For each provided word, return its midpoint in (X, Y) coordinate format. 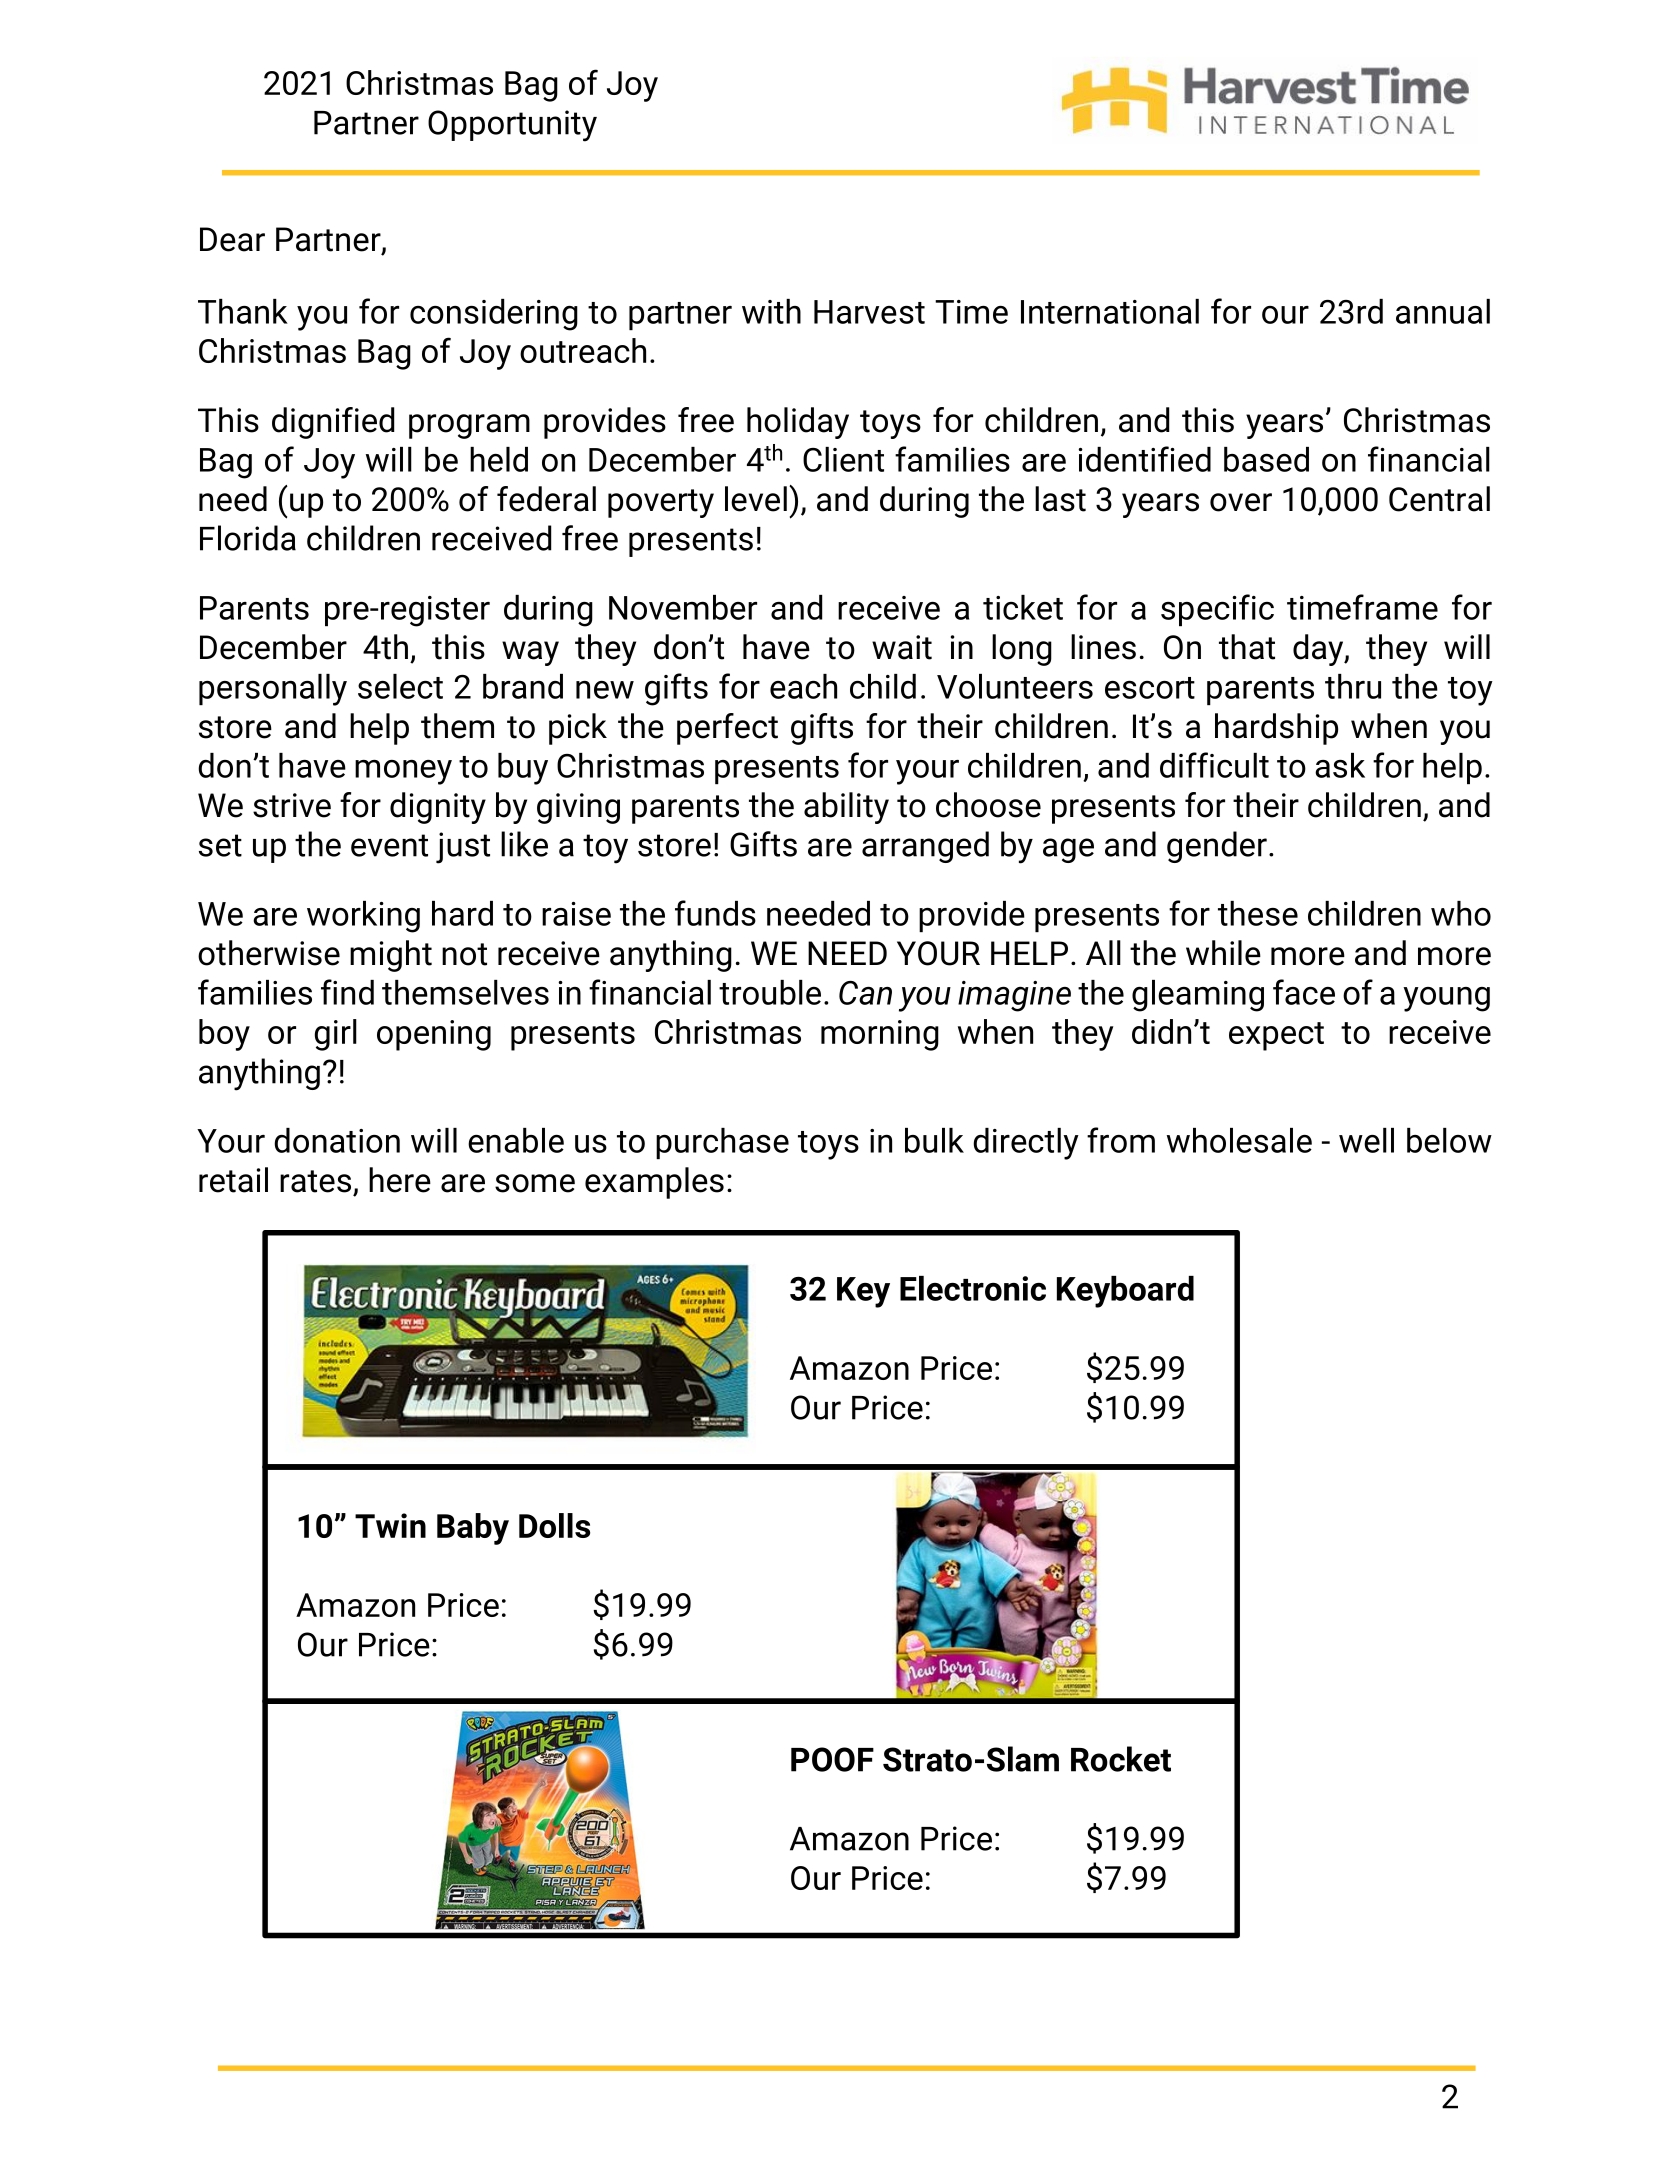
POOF (832, 1759)
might (391, 956)
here (400, 1180)
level (756, 499)
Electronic (973, 1288)
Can (865, 993)
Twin (390, 1525)
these (1258, 913)
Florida (248, 538)
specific (1217, 610)
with (771, 311)
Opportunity (512, 126)
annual (1443, 311)
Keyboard (1125, 1292)
